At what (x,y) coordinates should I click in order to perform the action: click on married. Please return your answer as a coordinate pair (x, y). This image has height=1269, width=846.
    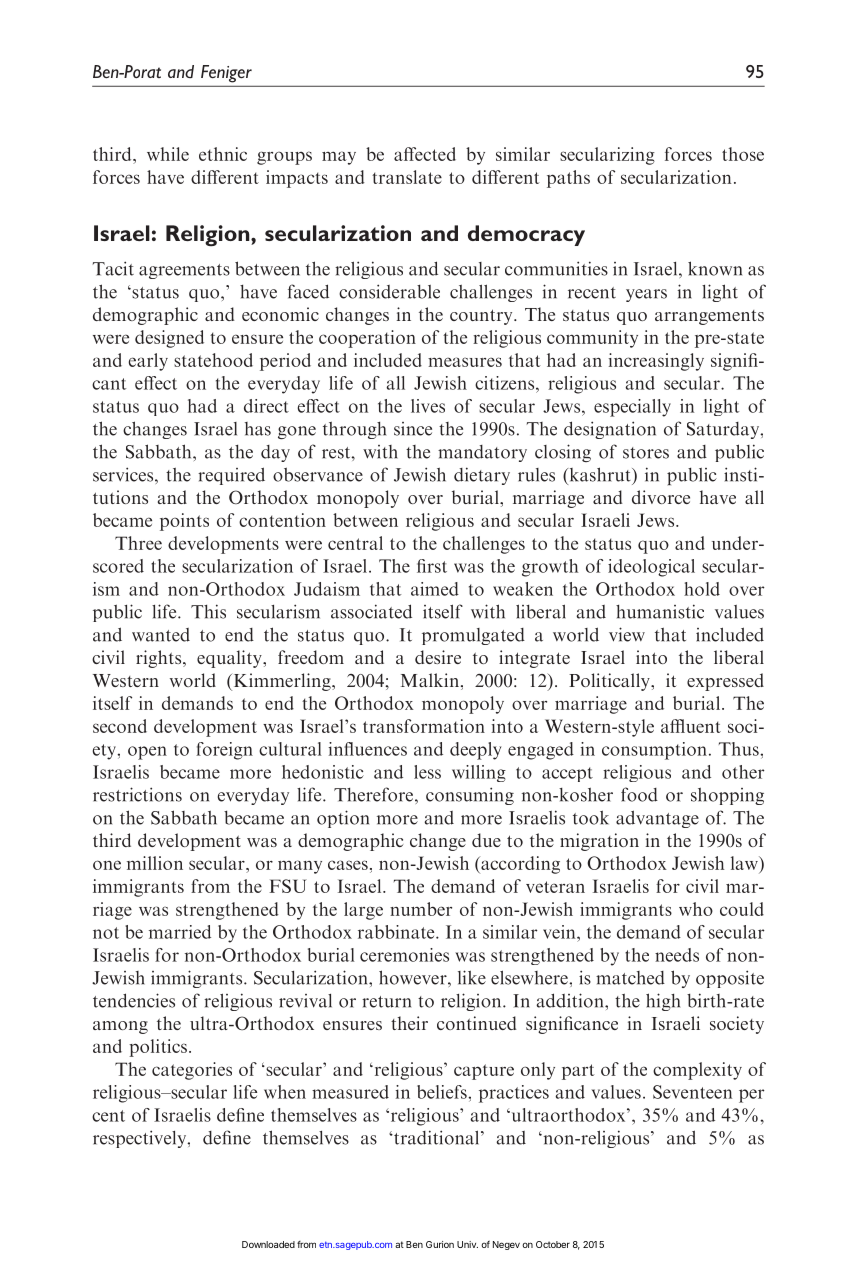
    Looking at the image, I should click on (180, 932).
